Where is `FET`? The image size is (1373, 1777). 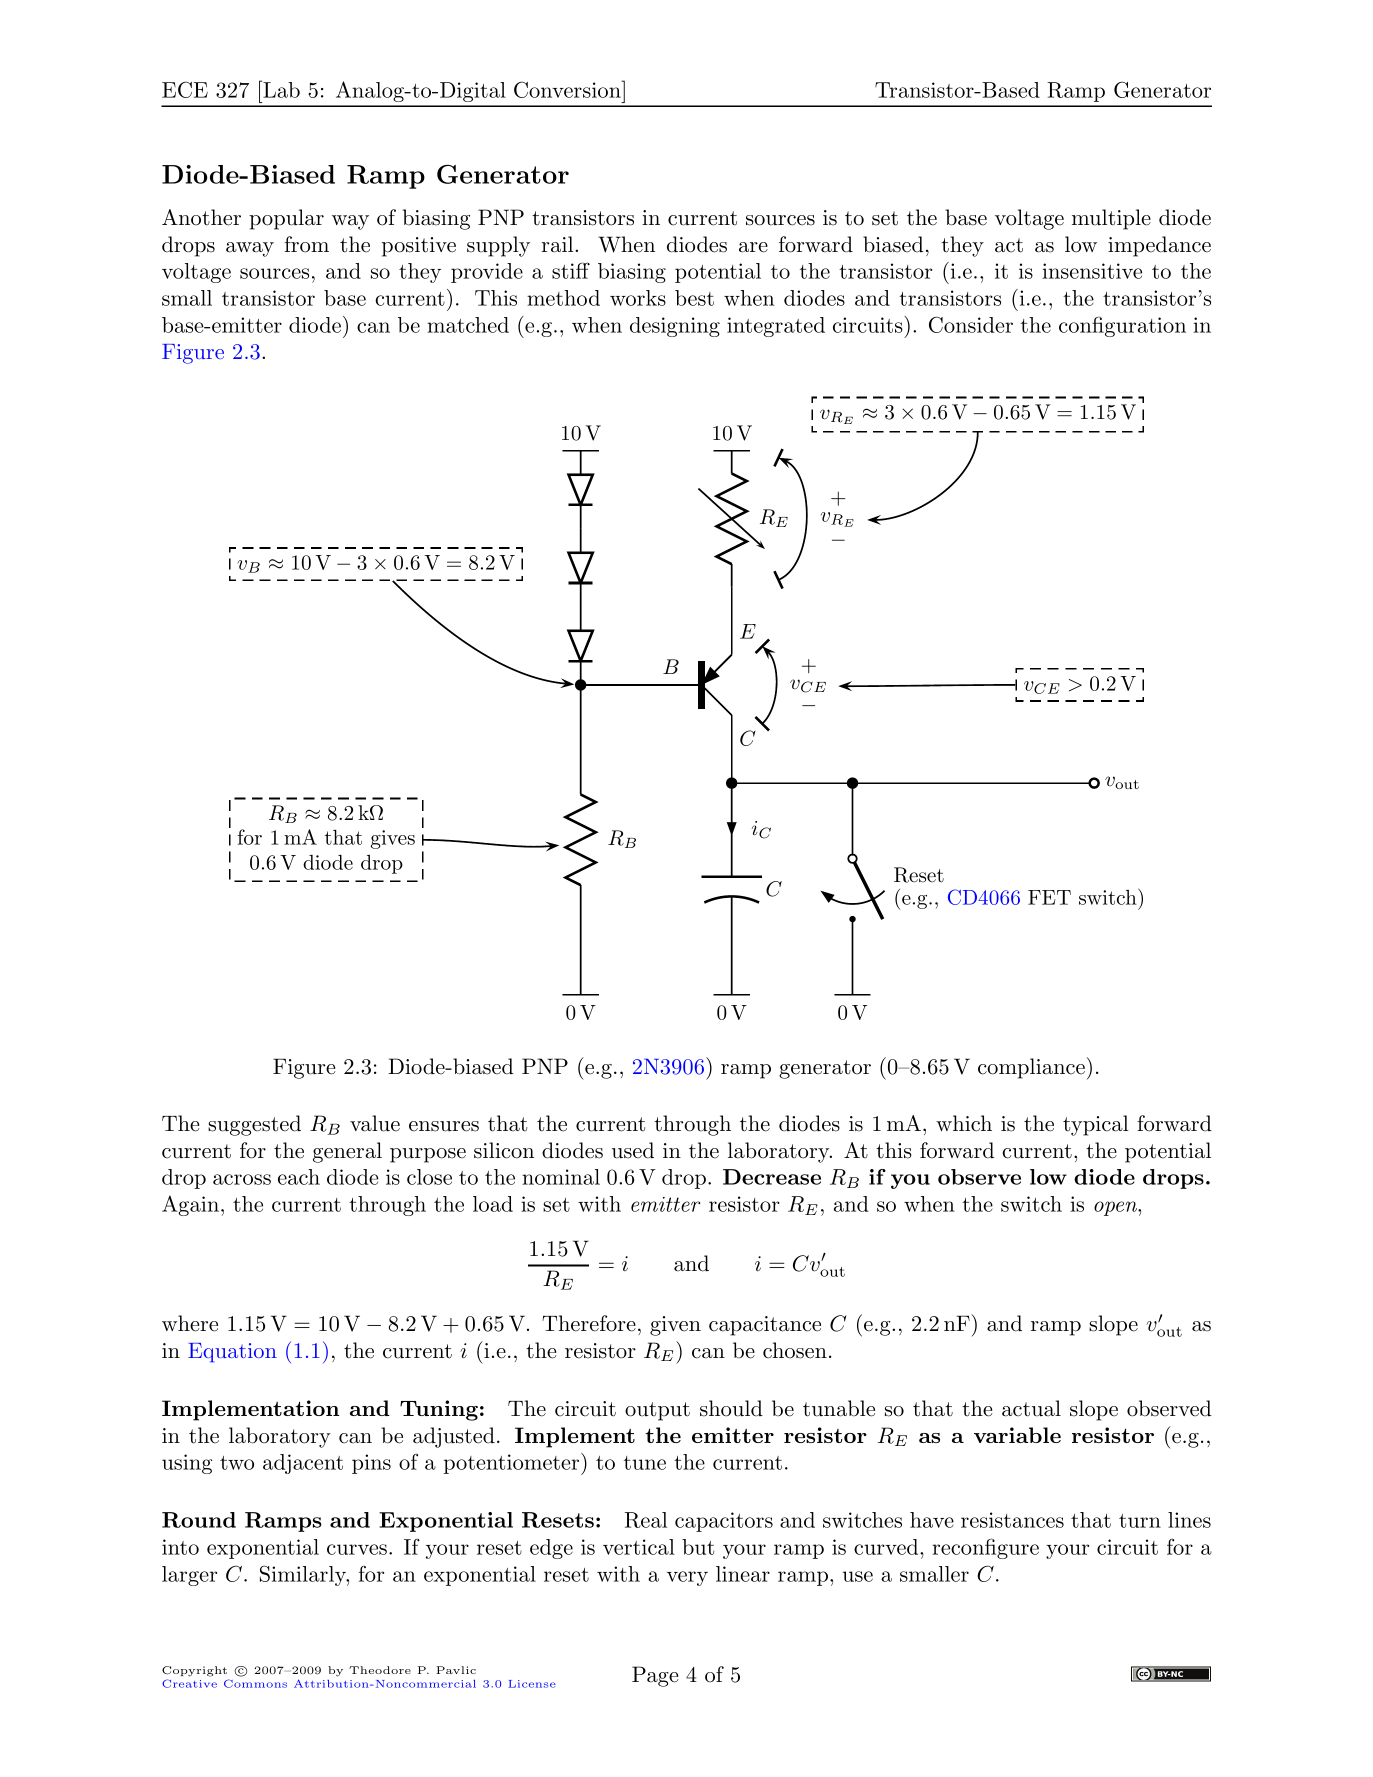 FET is located at coordinates (1049, 897).
